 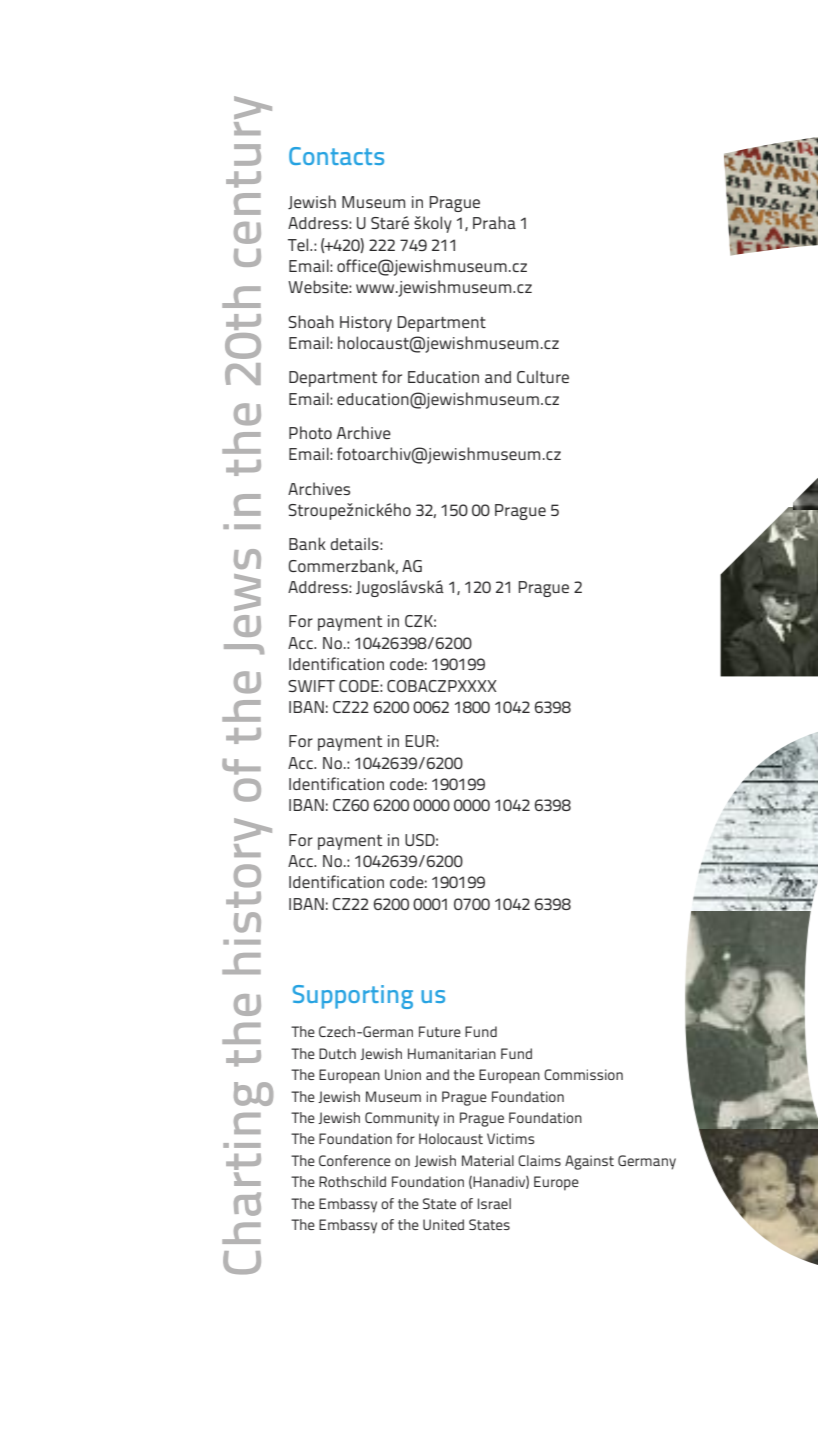 I want to click on Rothschild, so click(x=352, y=1181).
